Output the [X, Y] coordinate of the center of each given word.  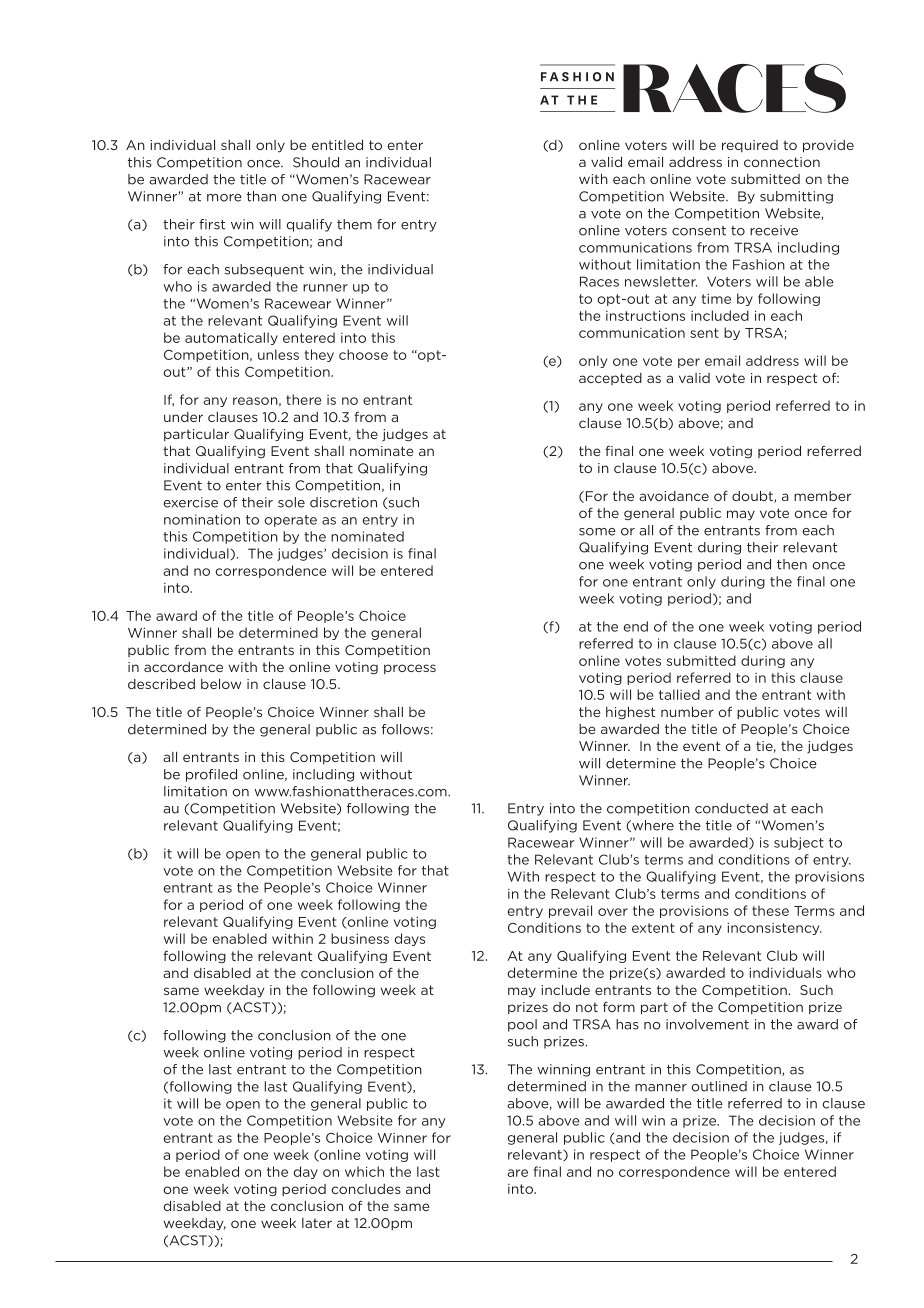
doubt [753, 497]
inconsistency [774, 928]
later [317, 1223]
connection [782, 162]
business [360, 938]
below [221, 684]
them [354, 224]
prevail [570, 911]
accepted [610, 379]
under [183, 417]
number [687, 712]
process [410, 669]
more [224, 198]
